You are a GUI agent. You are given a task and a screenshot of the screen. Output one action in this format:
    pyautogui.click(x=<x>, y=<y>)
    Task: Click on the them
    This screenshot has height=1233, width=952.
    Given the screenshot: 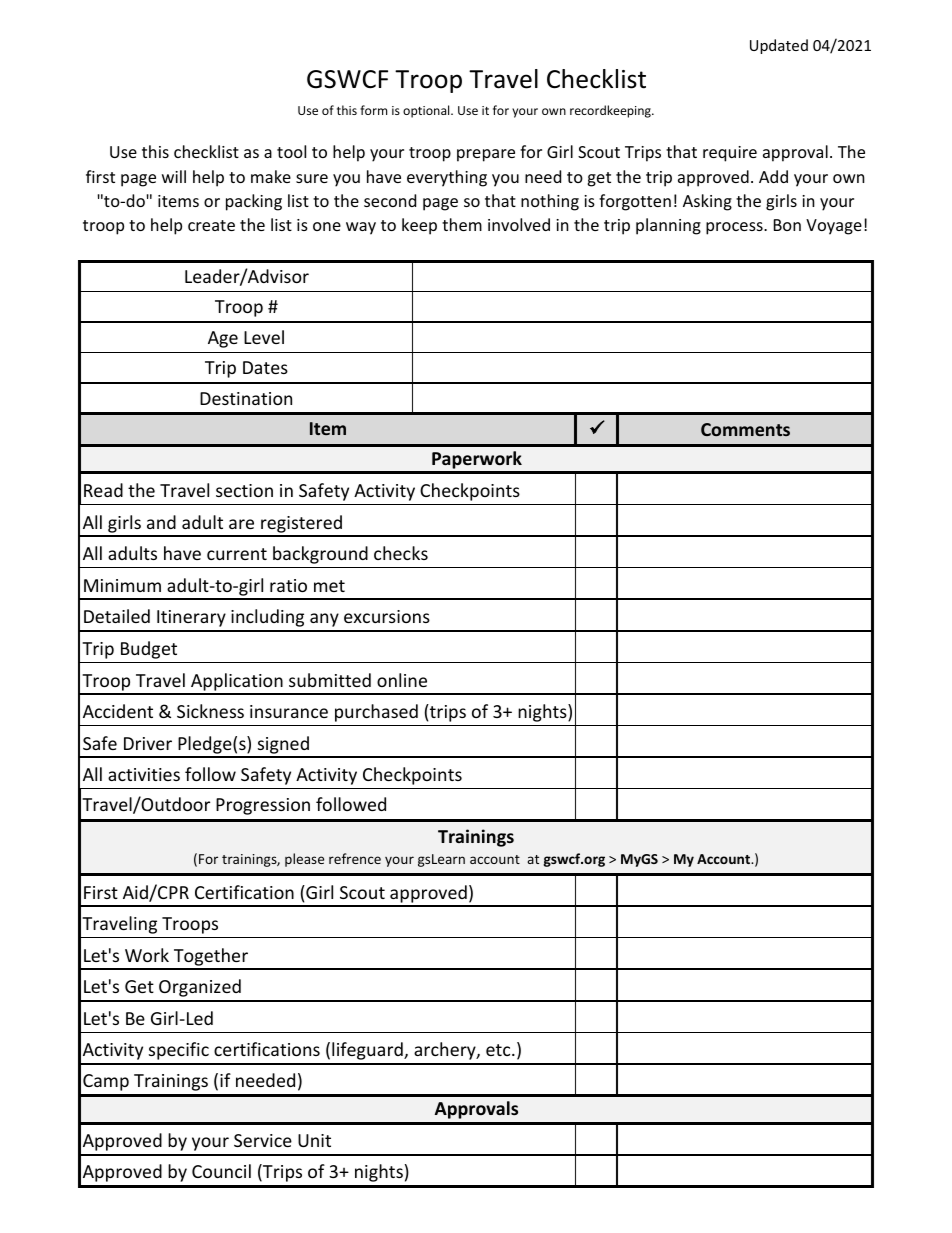 What is the action you would take?
    pyautogui.click(x=462, y=224)
